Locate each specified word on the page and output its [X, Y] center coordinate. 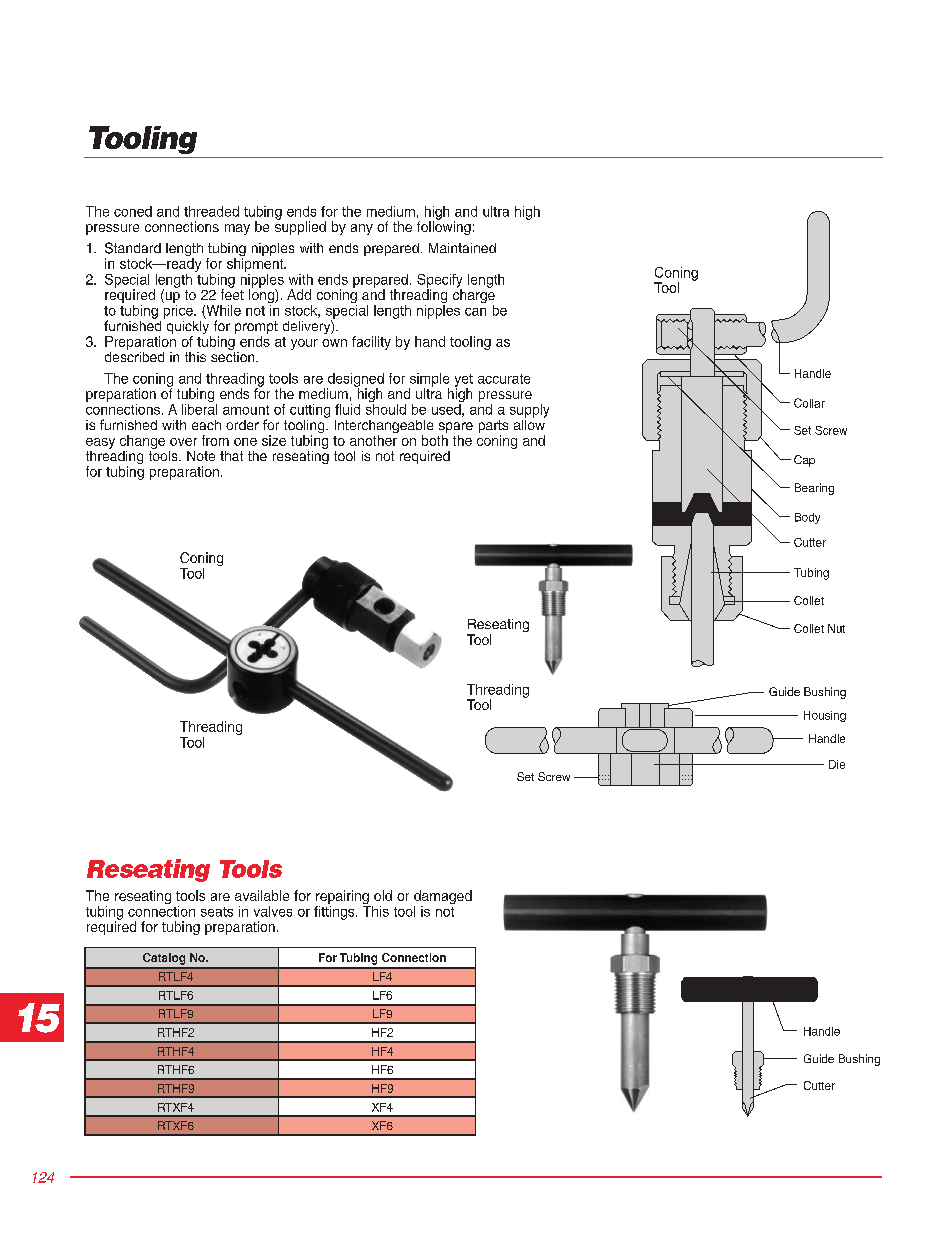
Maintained [462, 248]
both [435, 440]
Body [807, 518]
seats [217, 912]
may [237, 229]
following [444, 227]
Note [201, 456]
